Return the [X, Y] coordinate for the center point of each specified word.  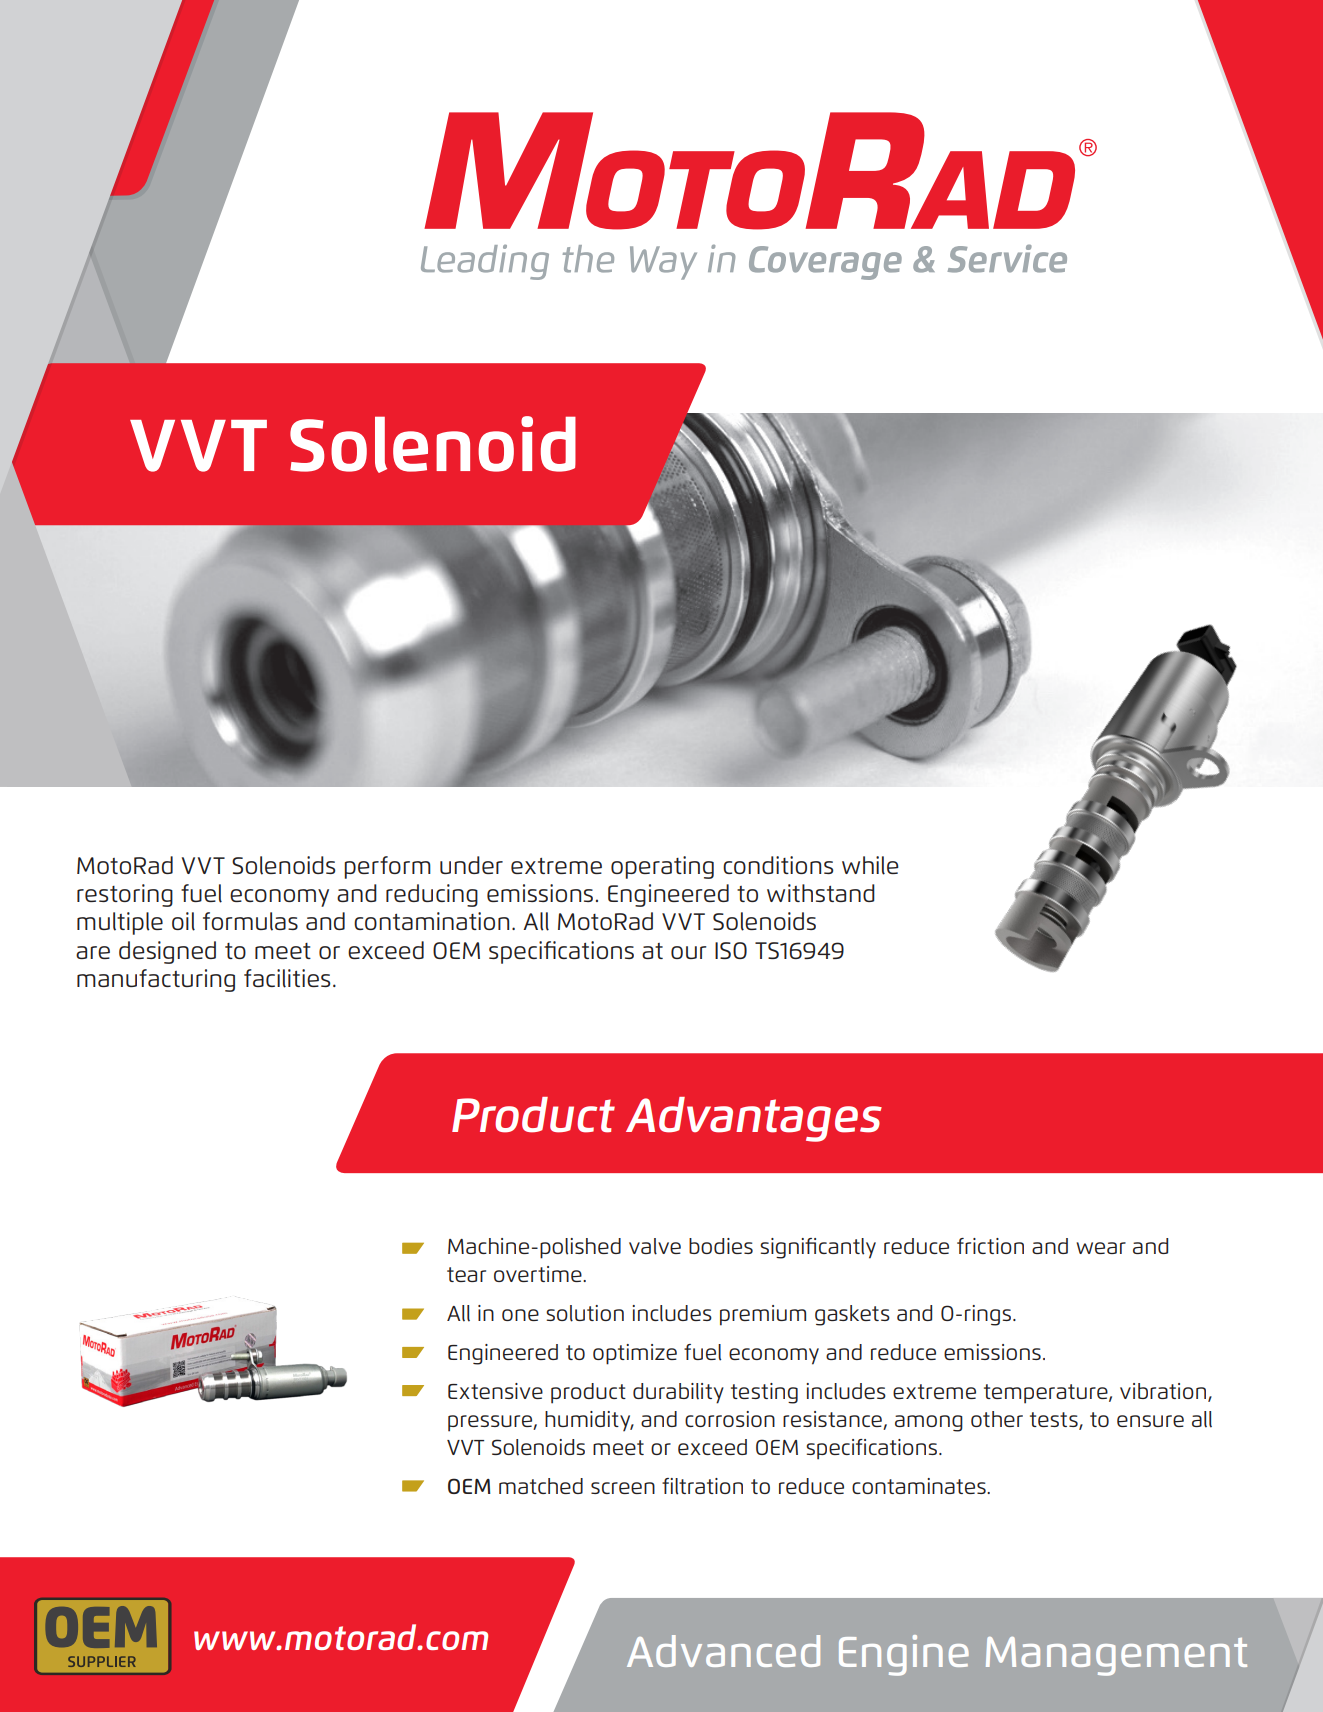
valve [655, 1246]
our [688, 952]
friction [990, 1246]
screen [623, 1488]
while [870, 865]
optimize [635, 1354]
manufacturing [156, 980]
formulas [250, 921]
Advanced [723, 1651]
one [520, 1315]
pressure [491, 1423]
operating [662, 867]
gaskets [852, 1315]
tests [1055, 1420]
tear [466, 1274]
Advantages [754, 1119]
